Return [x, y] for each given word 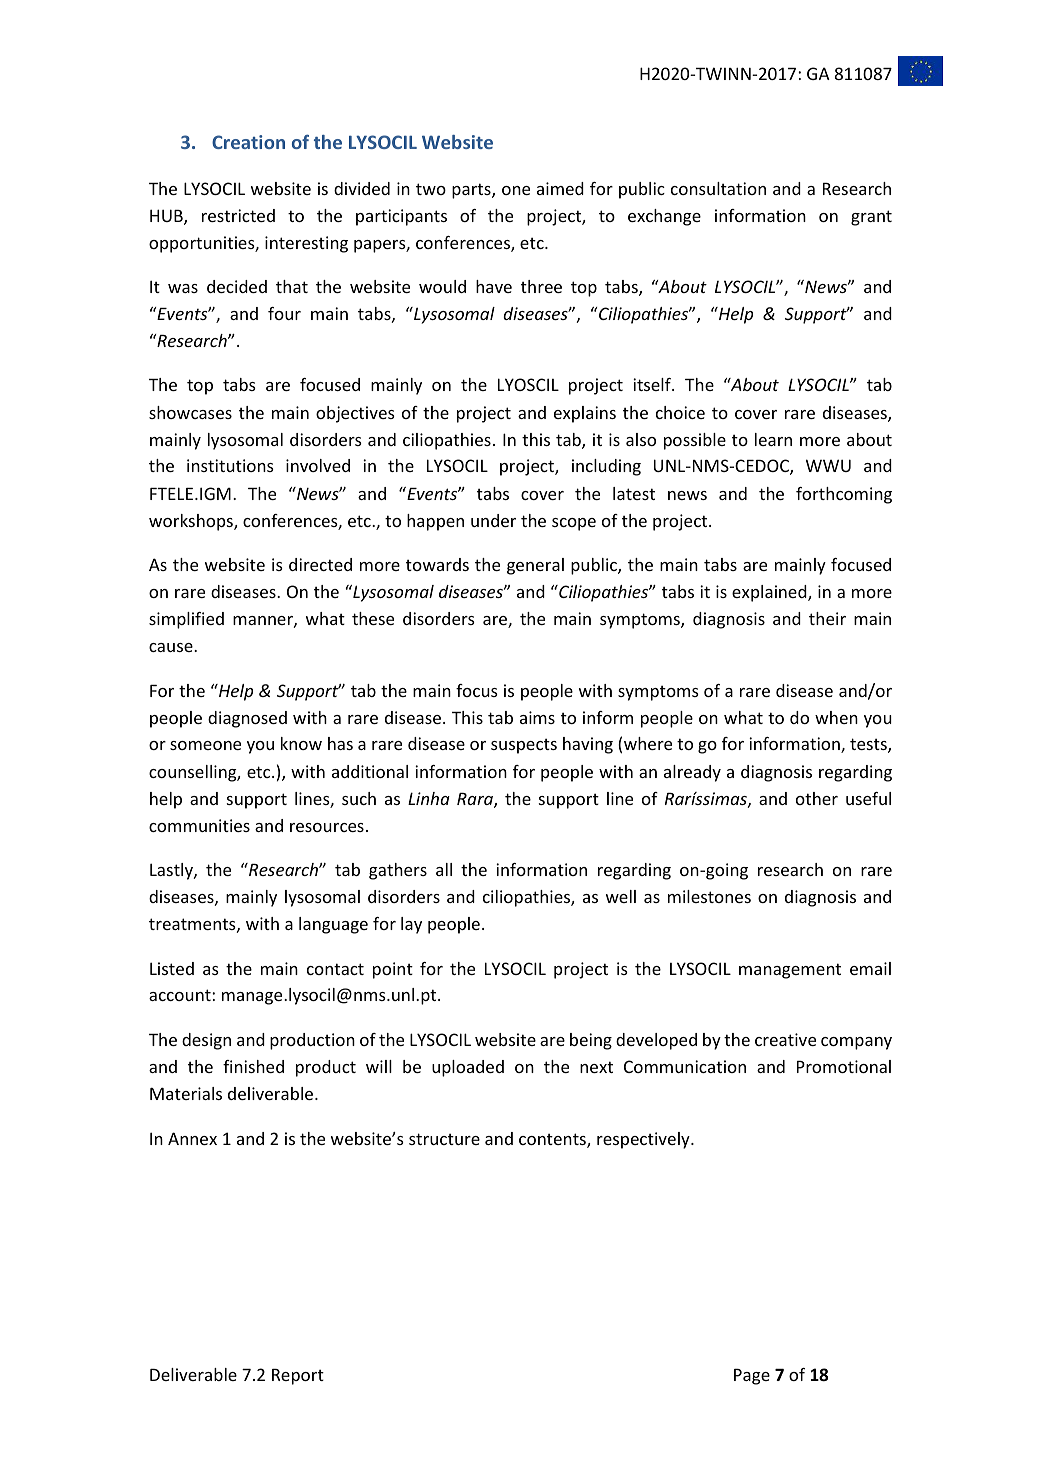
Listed [172, 968]
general [535, 566]
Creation [248, 142]
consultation [718, 188]
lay [411, 925]
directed [320, 564]
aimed [560, 188]
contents [553, 1140]
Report [298, 1377]
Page [752, 1377]
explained [770, 593]
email [870, 968]
